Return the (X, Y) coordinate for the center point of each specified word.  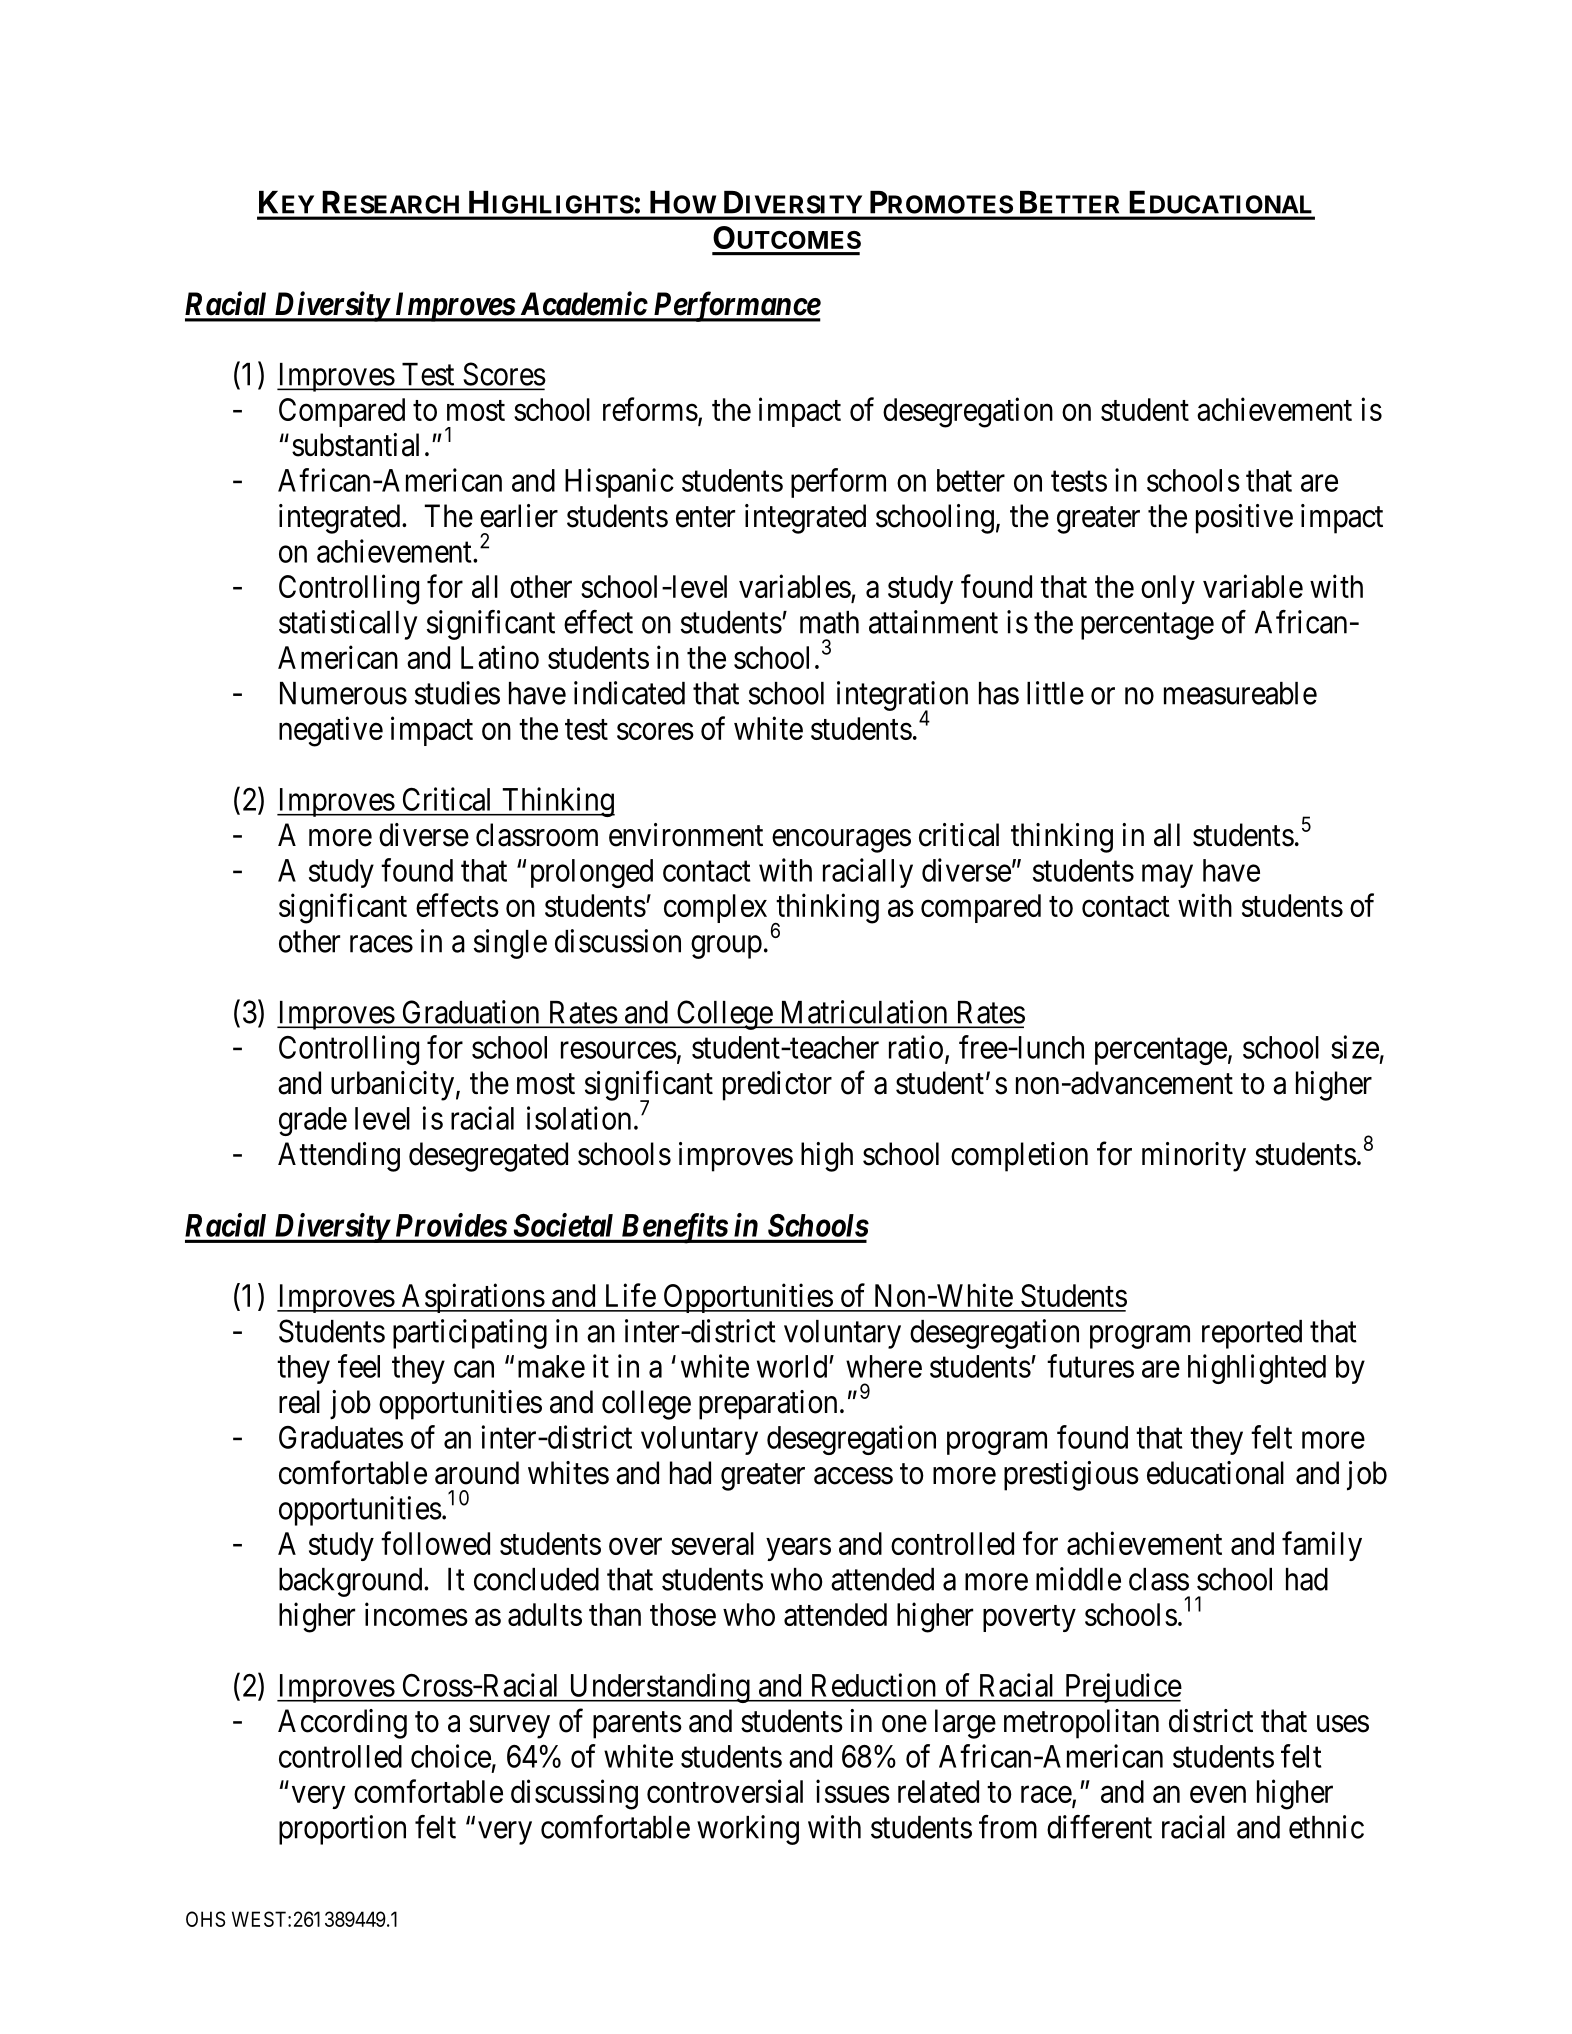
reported (1252, 1334)
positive (1244, 519)
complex (715, 908)
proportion (342, 1830)
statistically (348, 625)
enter (705, 517)
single (510, 944)
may (1167, 876)
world (793, 1366)
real (299, 1402)
